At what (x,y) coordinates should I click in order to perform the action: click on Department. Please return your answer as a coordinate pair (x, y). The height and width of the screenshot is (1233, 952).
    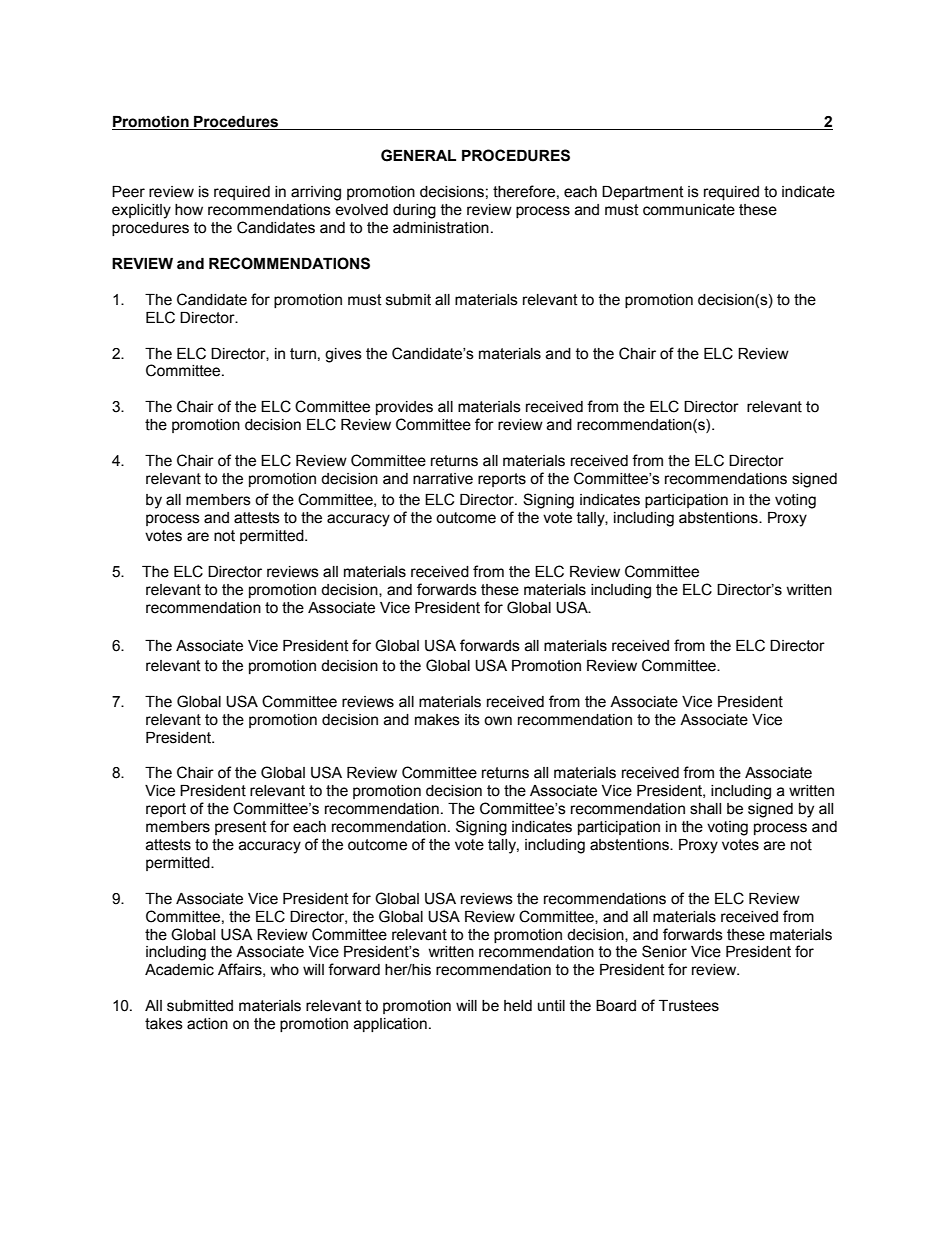
    Looking at the image, I should click on (643, 193).
